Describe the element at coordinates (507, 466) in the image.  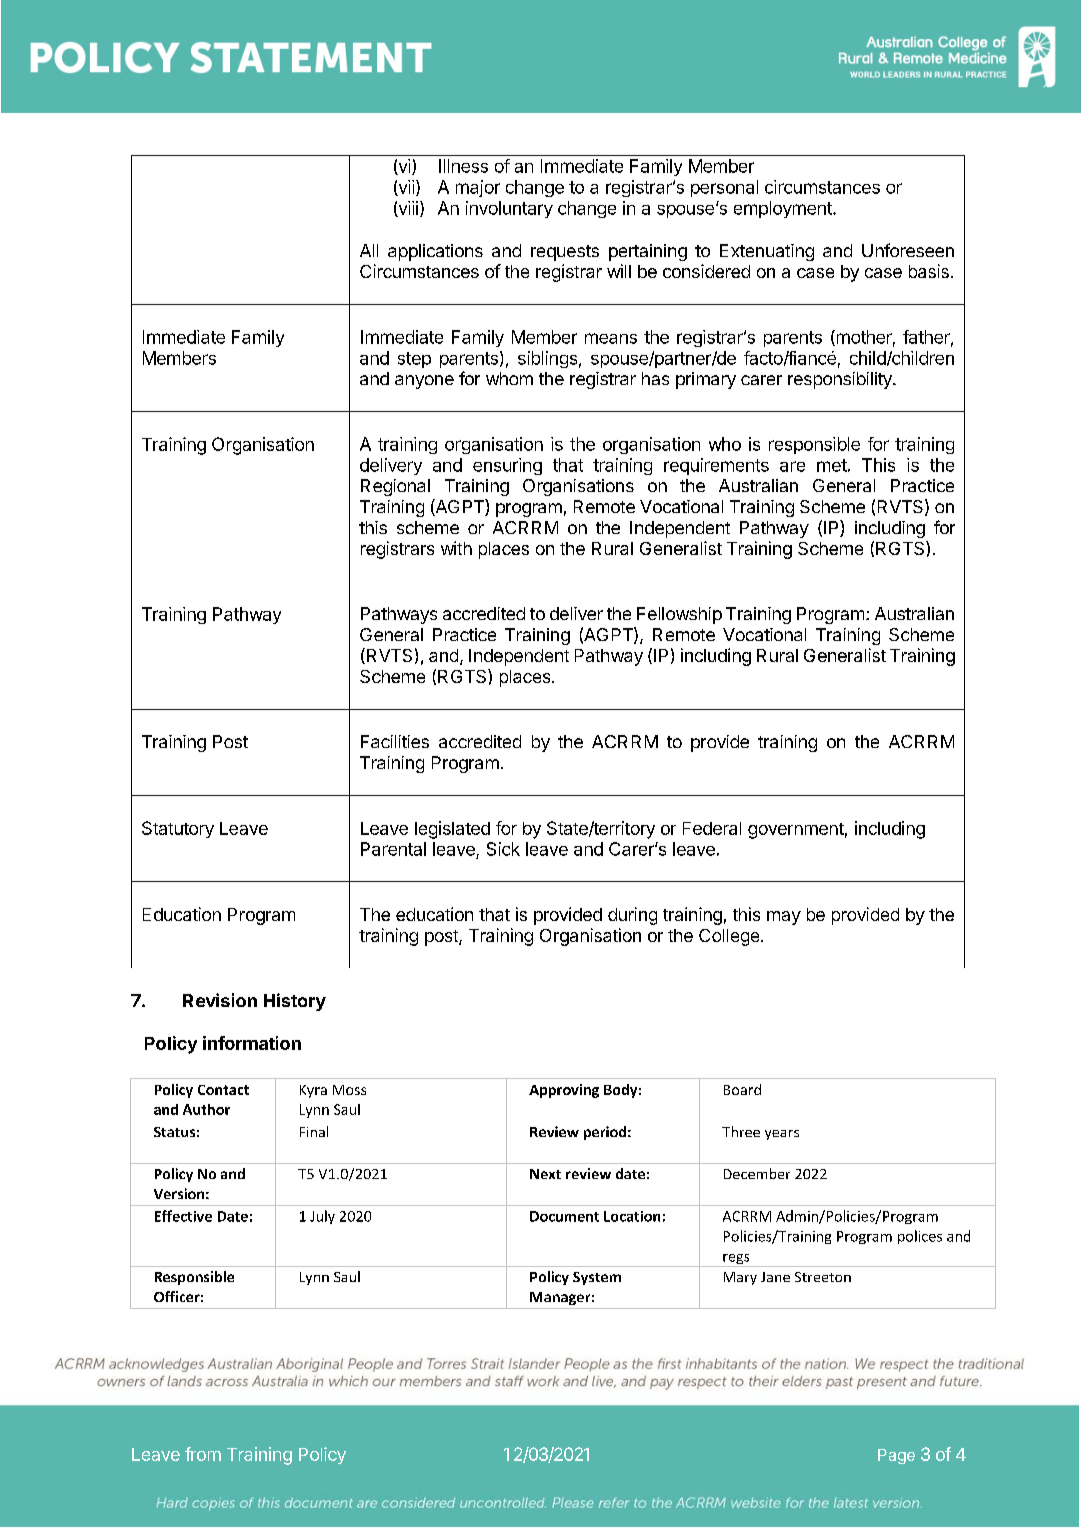
I see `ensuring` at that location.
